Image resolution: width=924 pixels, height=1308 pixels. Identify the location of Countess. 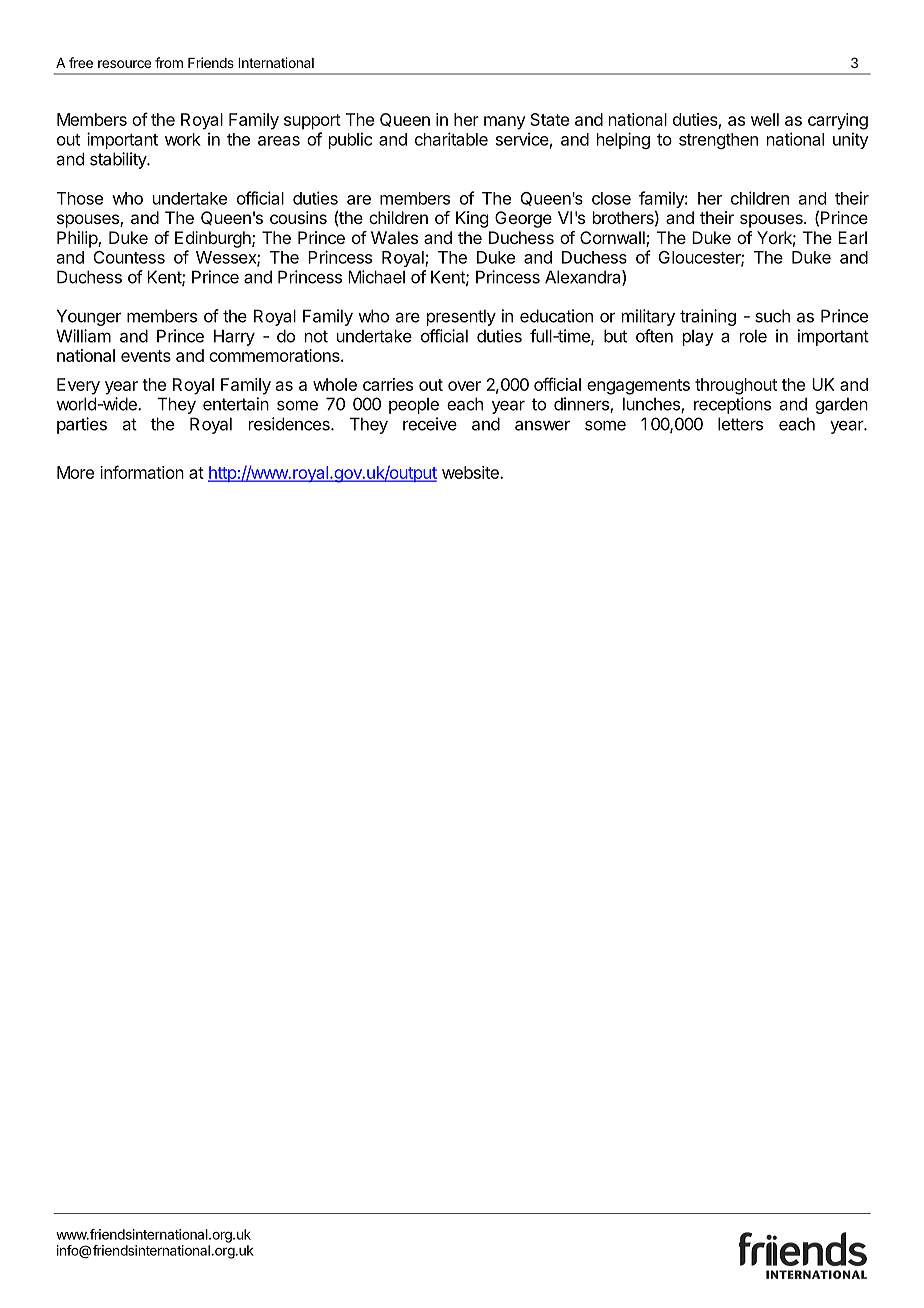
(129, 257).
